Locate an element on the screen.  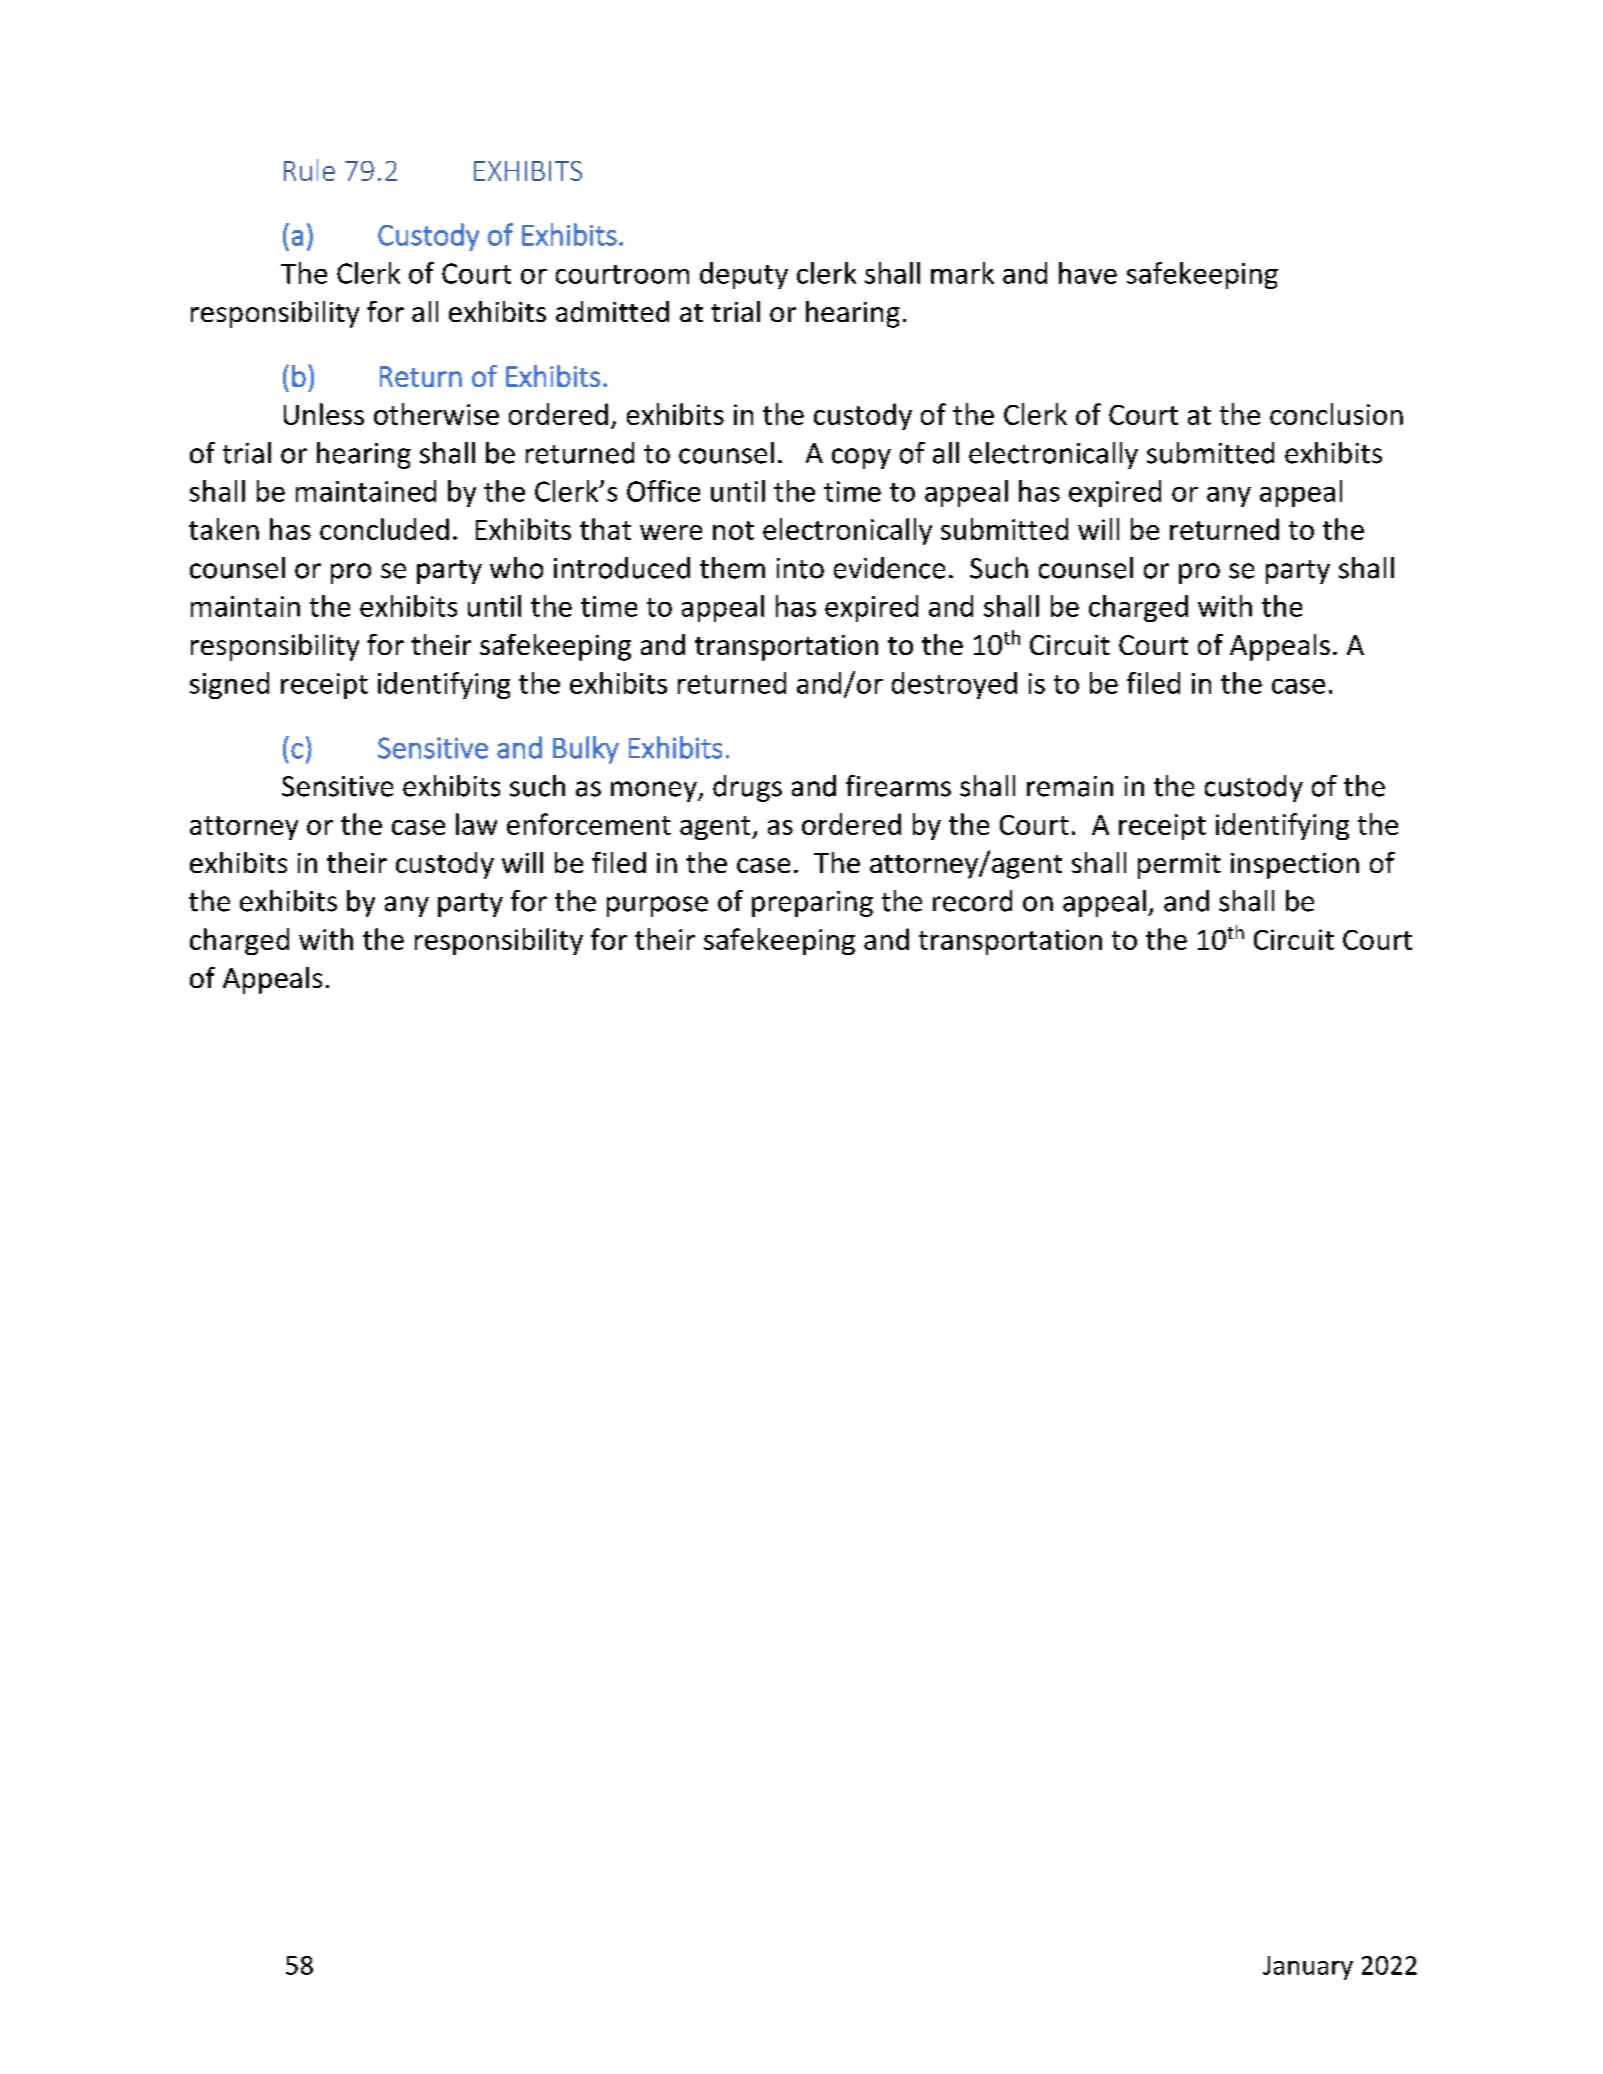
law is located at coordinates (476, 824).
